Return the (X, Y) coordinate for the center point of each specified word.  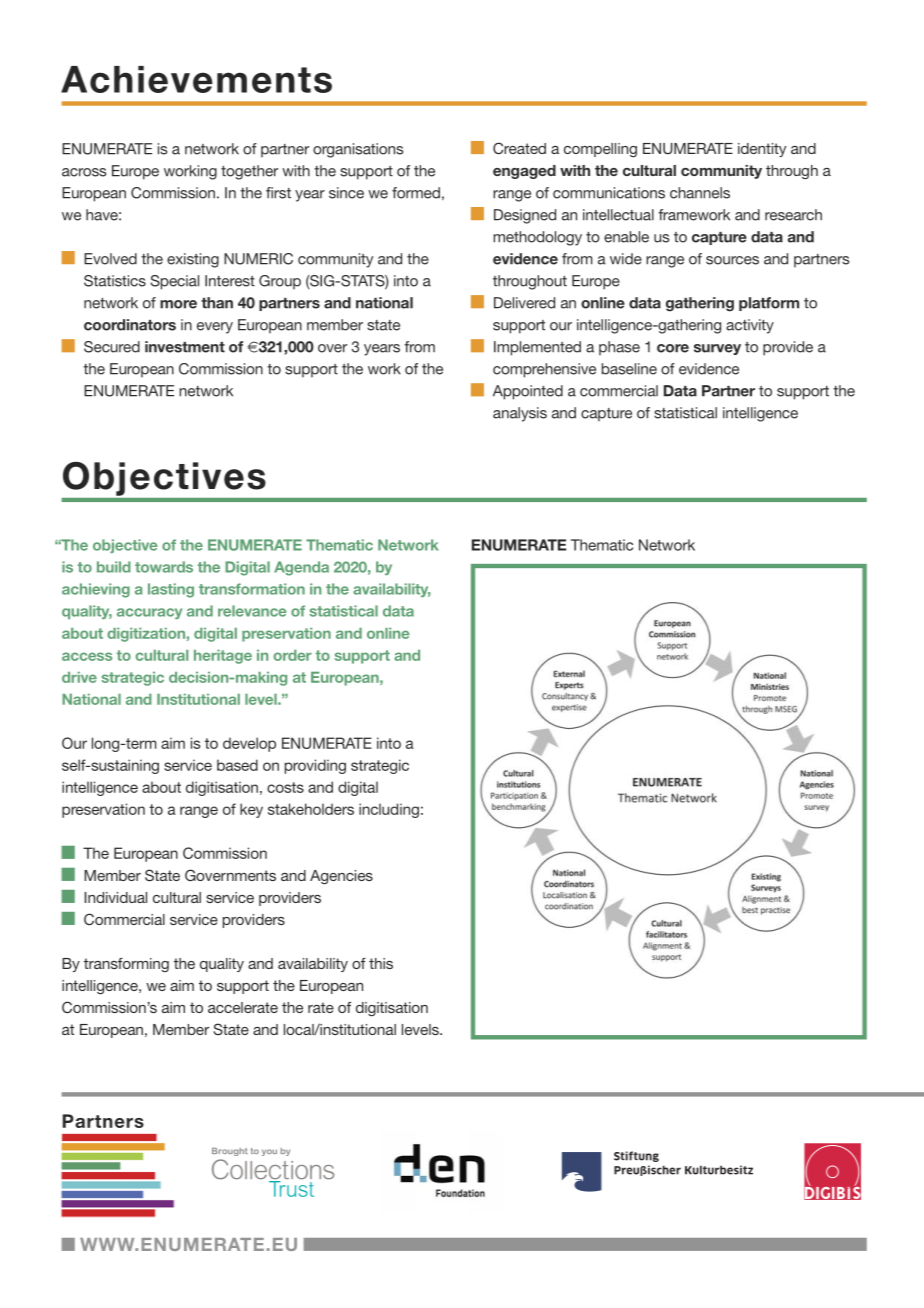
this (381, 963)
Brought (230, 1152)
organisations (358, 150)
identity (762, 150)
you (269, 1152)
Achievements (196, 79)
